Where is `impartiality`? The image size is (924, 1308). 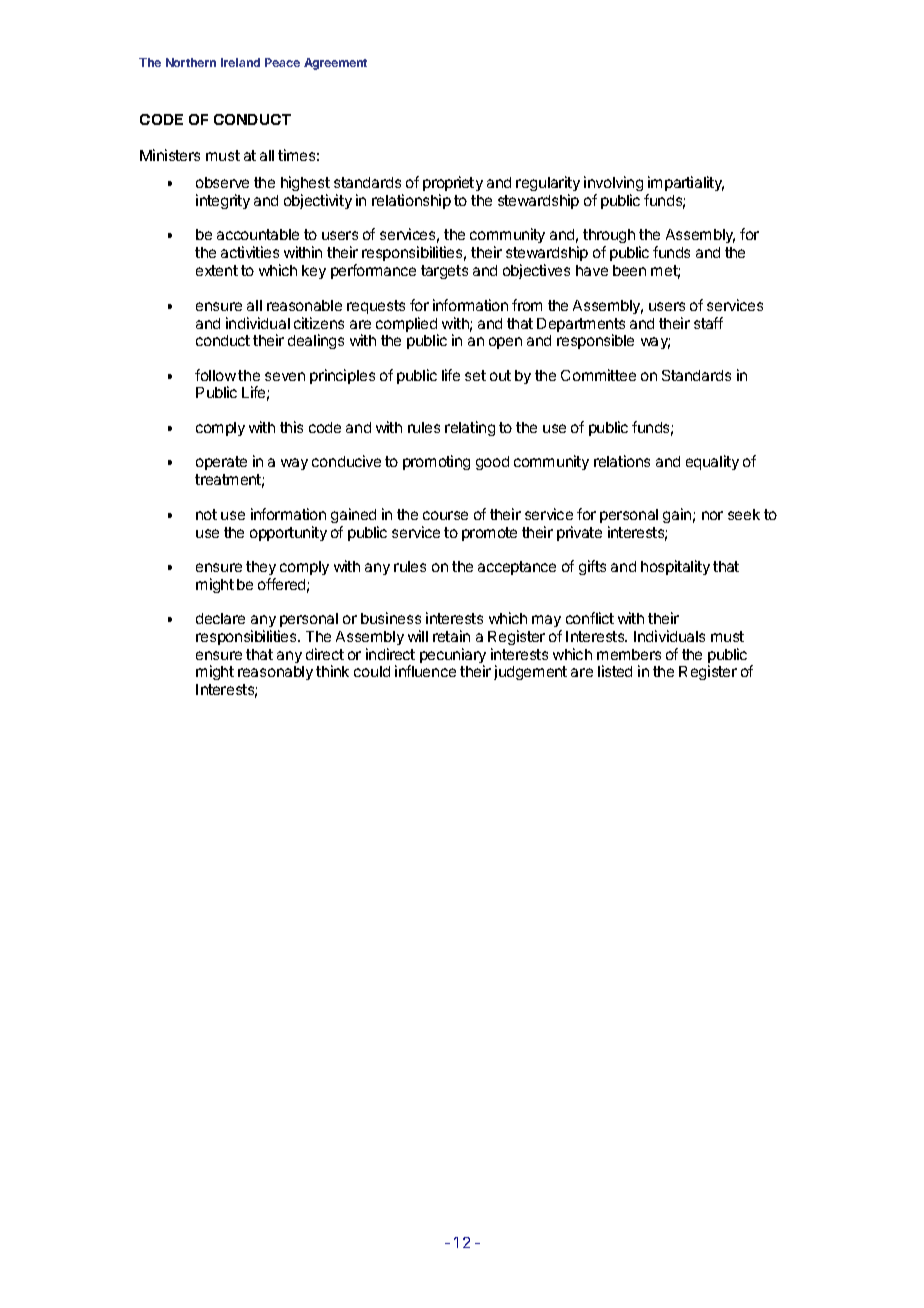 impartiality is located at coordinates (685, 185).
